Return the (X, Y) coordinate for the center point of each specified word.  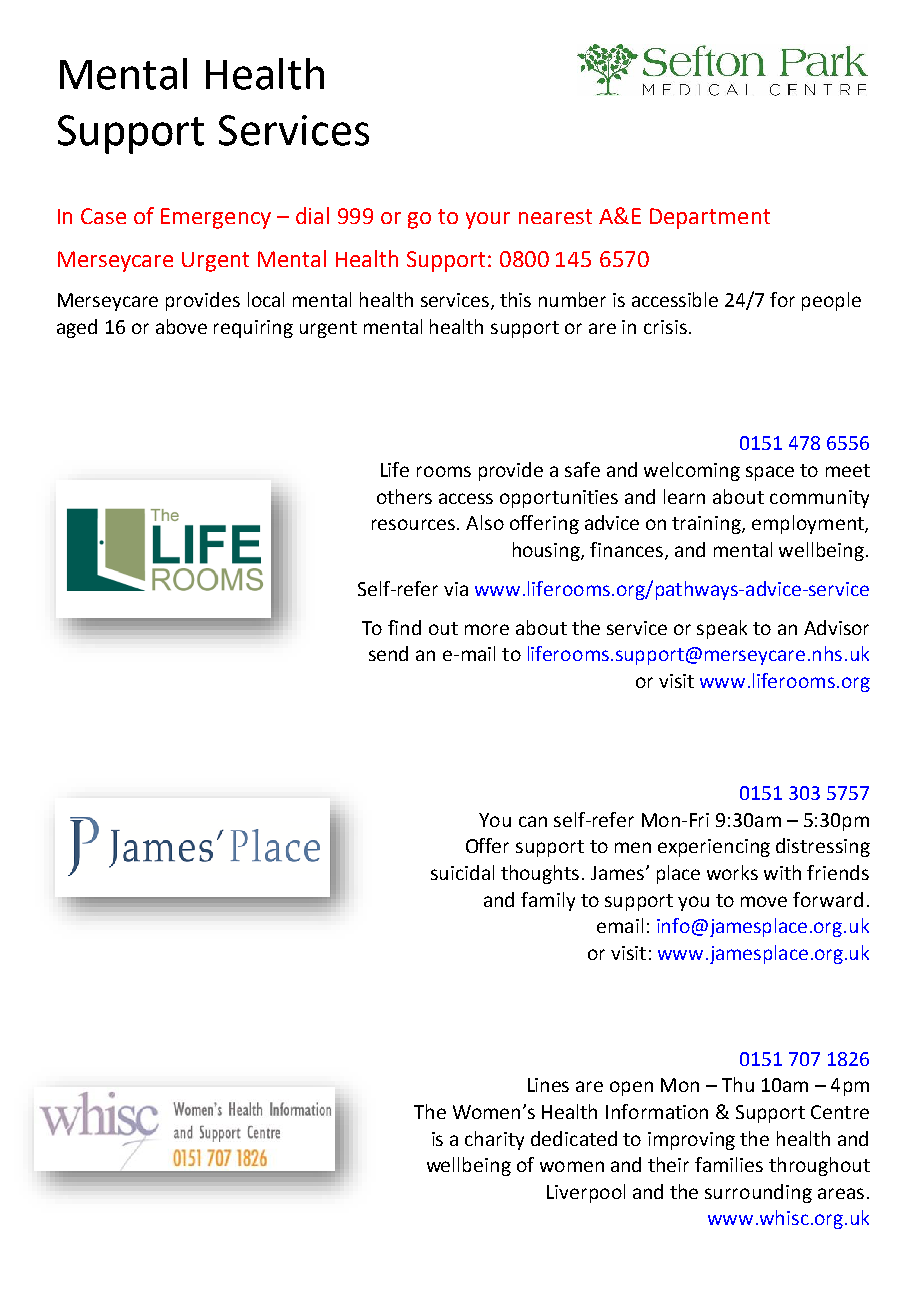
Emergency (216, 218)
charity (494, 1140)
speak (722, 629)
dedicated (574, 1138)
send (388, 653)
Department (710, 218)
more (487, 629)
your (488, 220)
